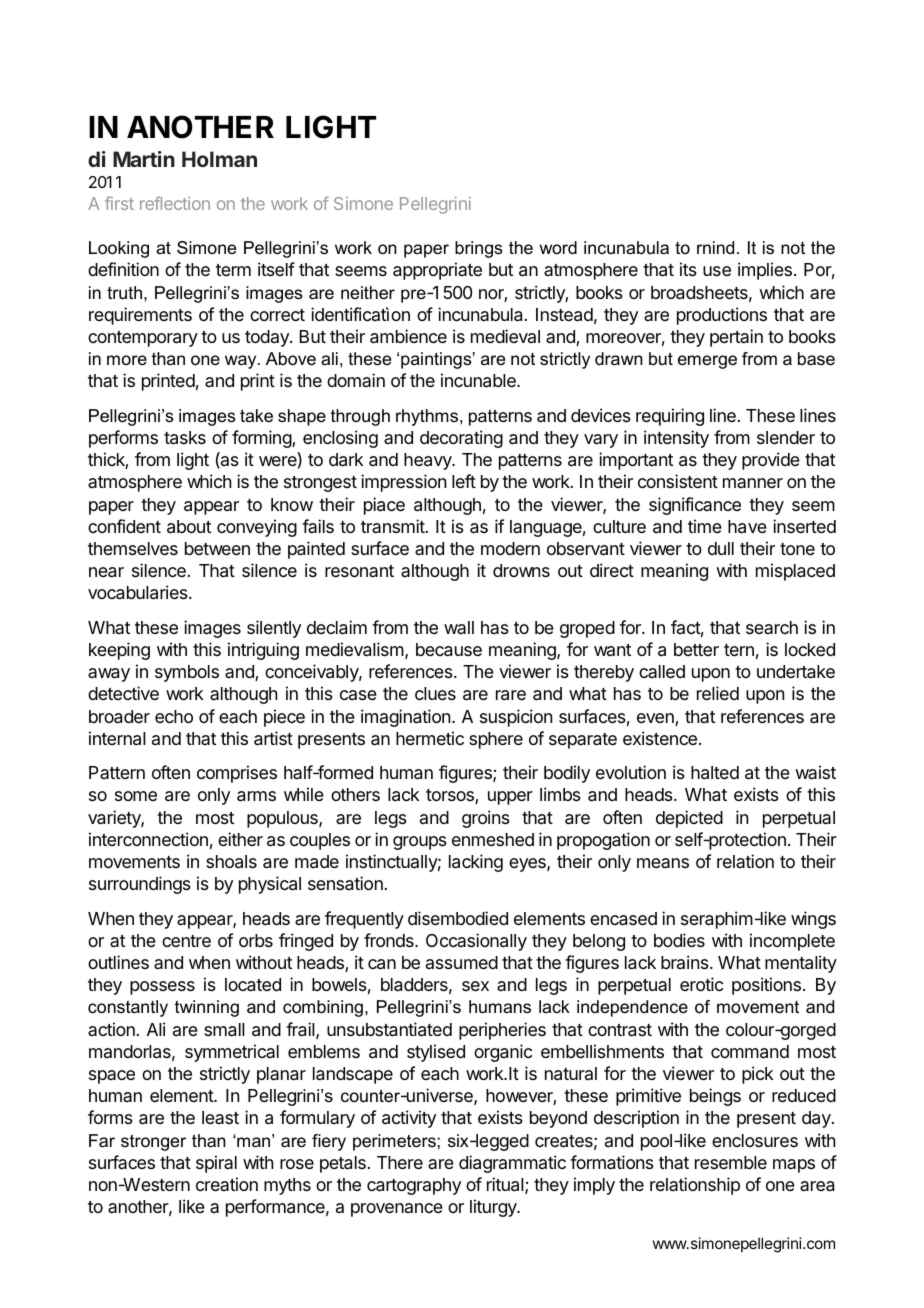 This page has height=1308, width=924. I want to click on decorating, so click(461, 439).
